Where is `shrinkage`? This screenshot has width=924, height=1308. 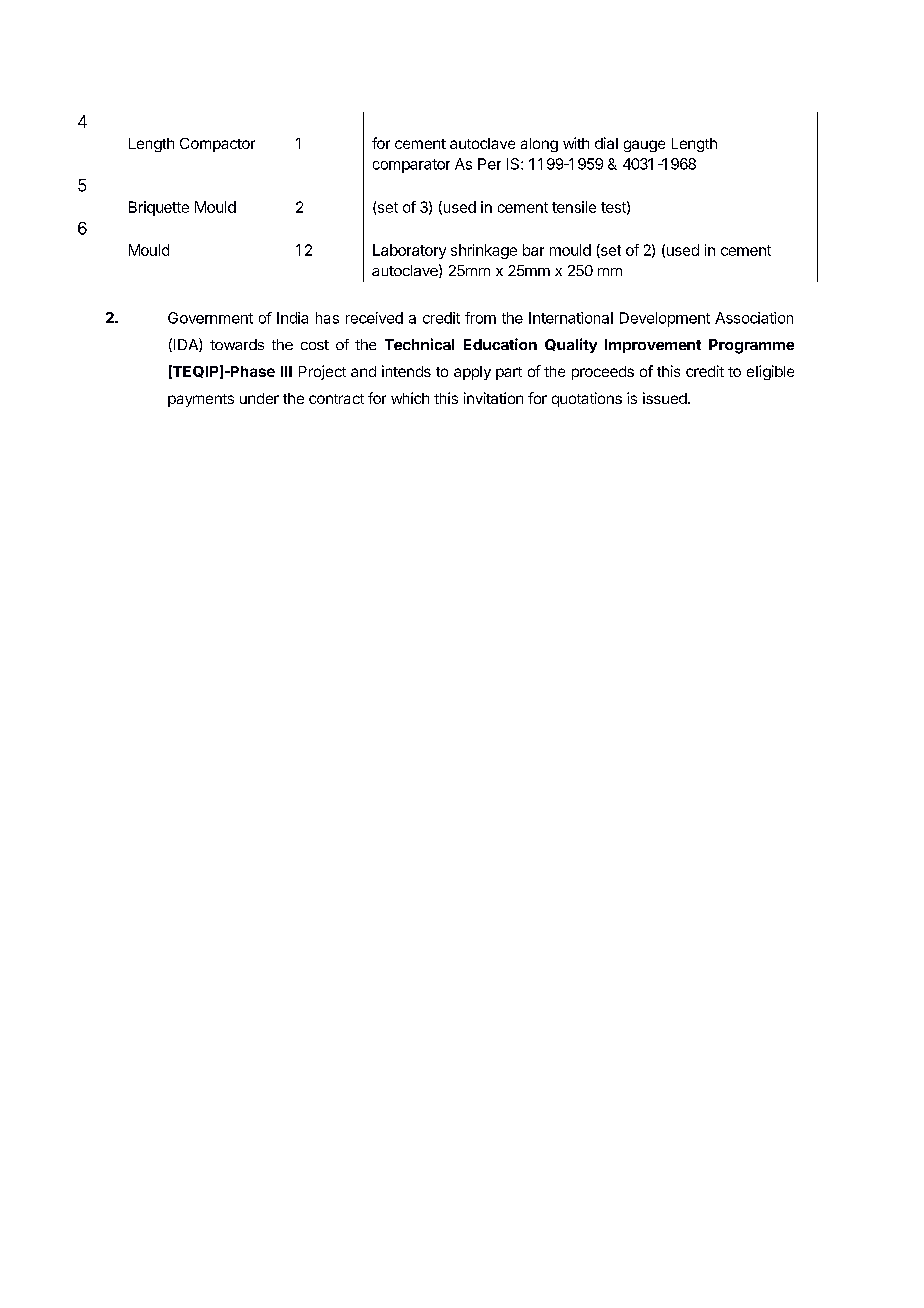
shrinkage is located at coordinates (484, 251).
